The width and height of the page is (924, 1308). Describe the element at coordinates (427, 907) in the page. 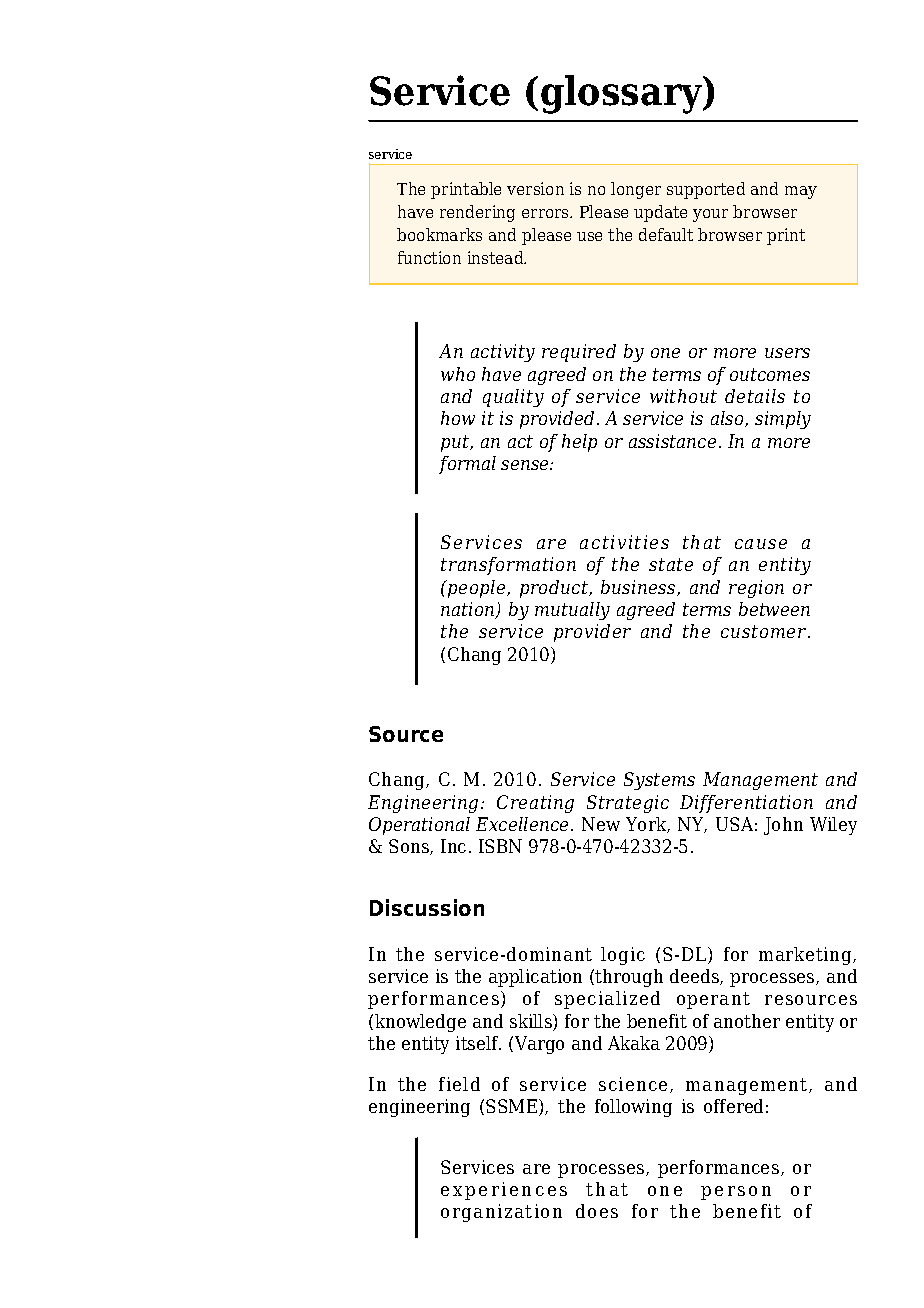

I see `Discussion` at that location.
